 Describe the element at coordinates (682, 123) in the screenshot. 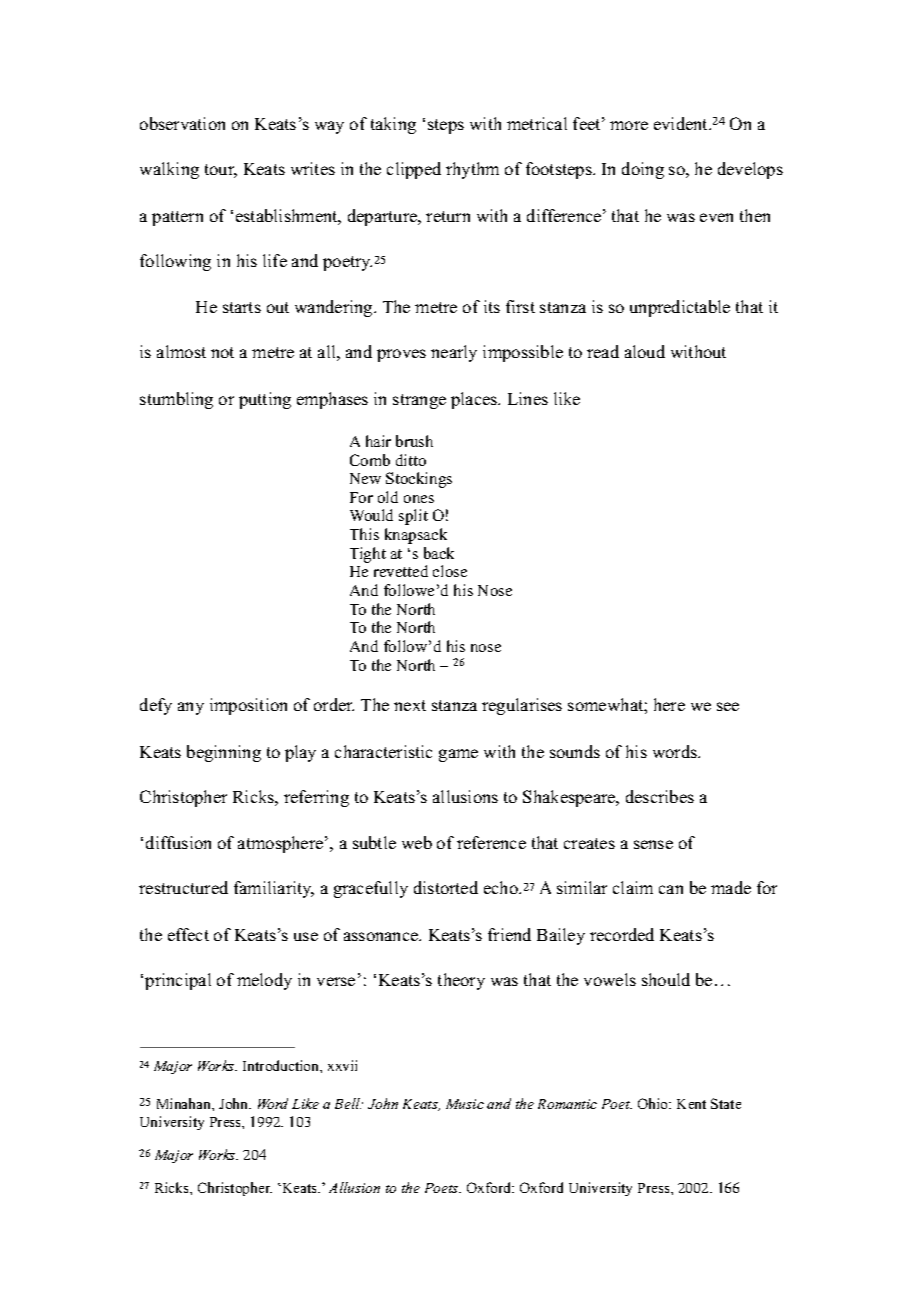

I see `evident` at that location.
